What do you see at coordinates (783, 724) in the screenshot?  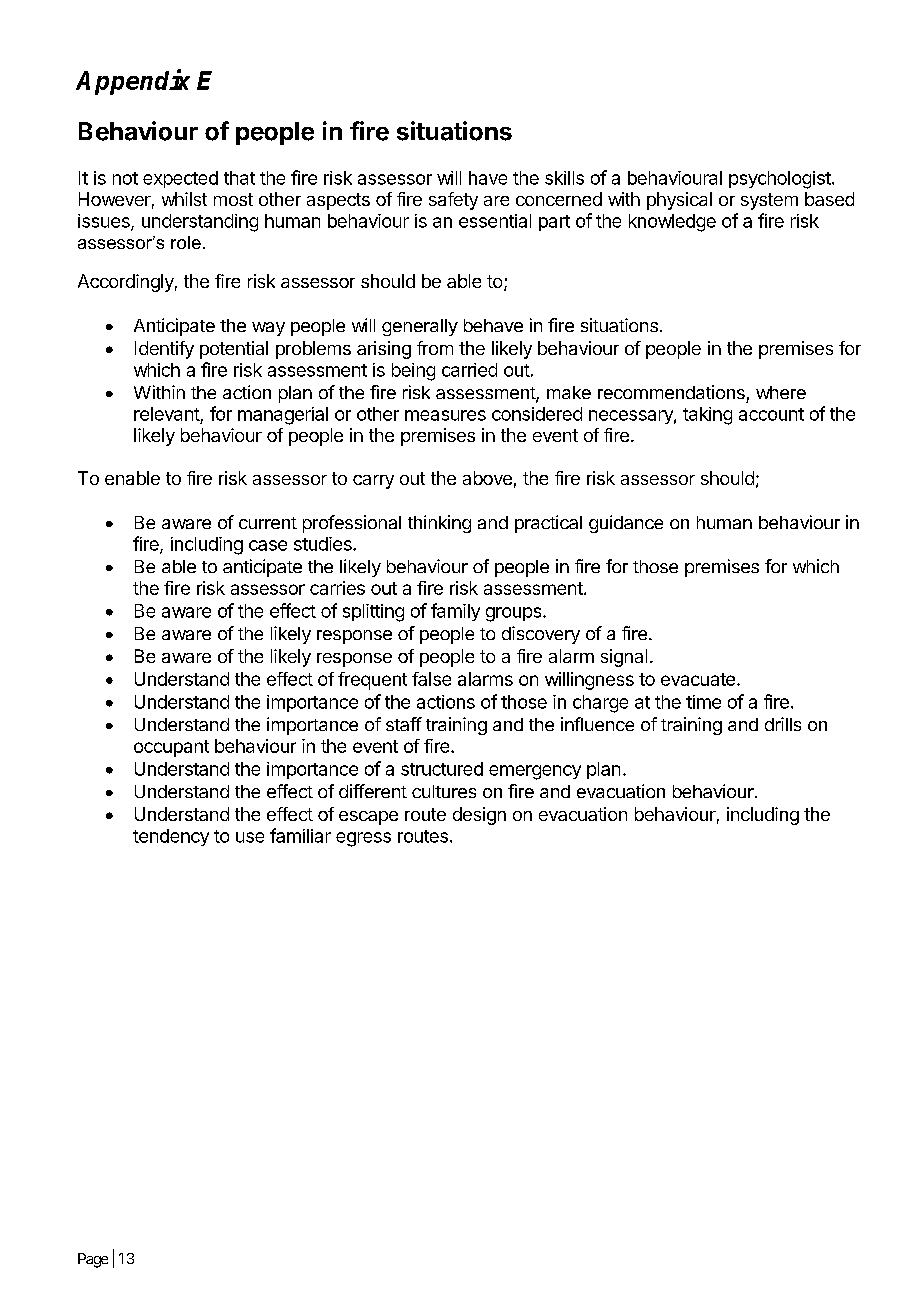 I see `drills` at bounding box center [783, 724].
